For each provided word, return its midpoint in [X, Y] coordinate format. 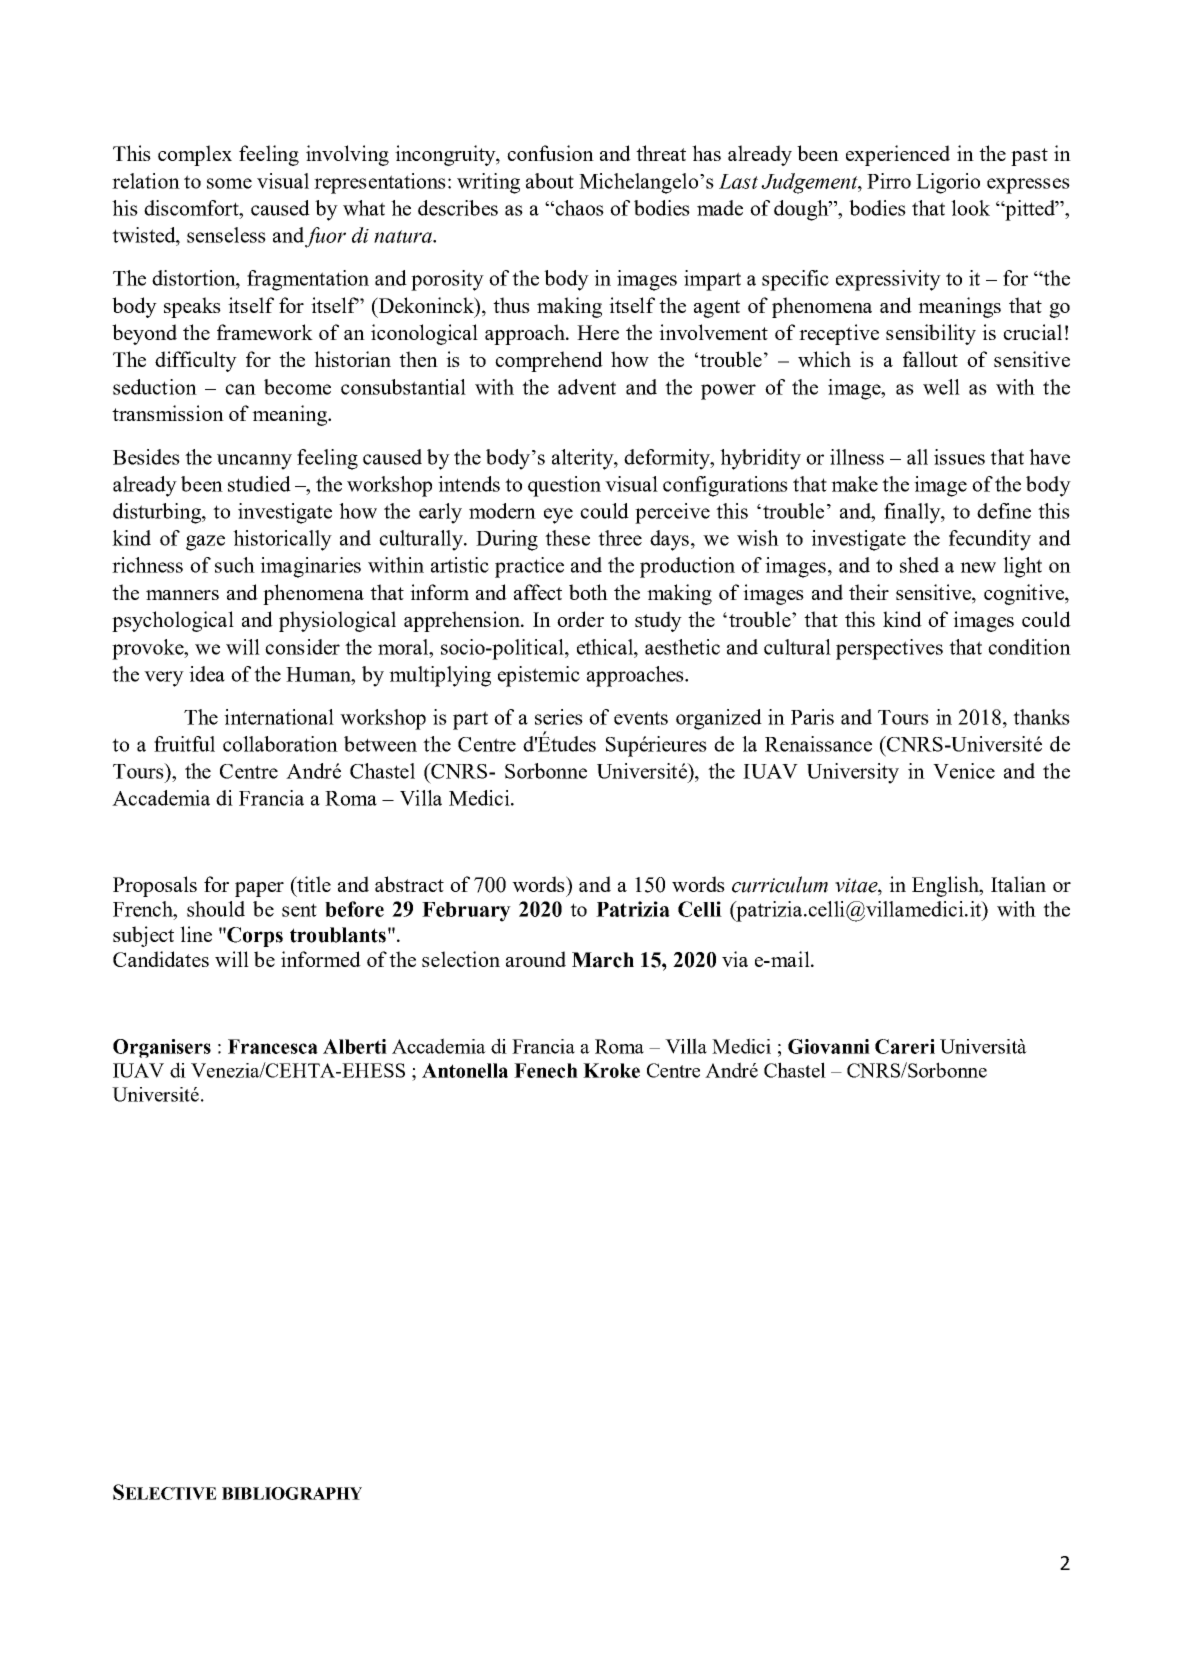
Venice [964, 771]
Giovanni [829, 1046]
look [970, 208]
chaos [578, 208]
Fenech [546, 1070]
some [229, 183]
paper [259, 889]
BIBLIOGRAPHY [292, 1493]
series [559, 717]
